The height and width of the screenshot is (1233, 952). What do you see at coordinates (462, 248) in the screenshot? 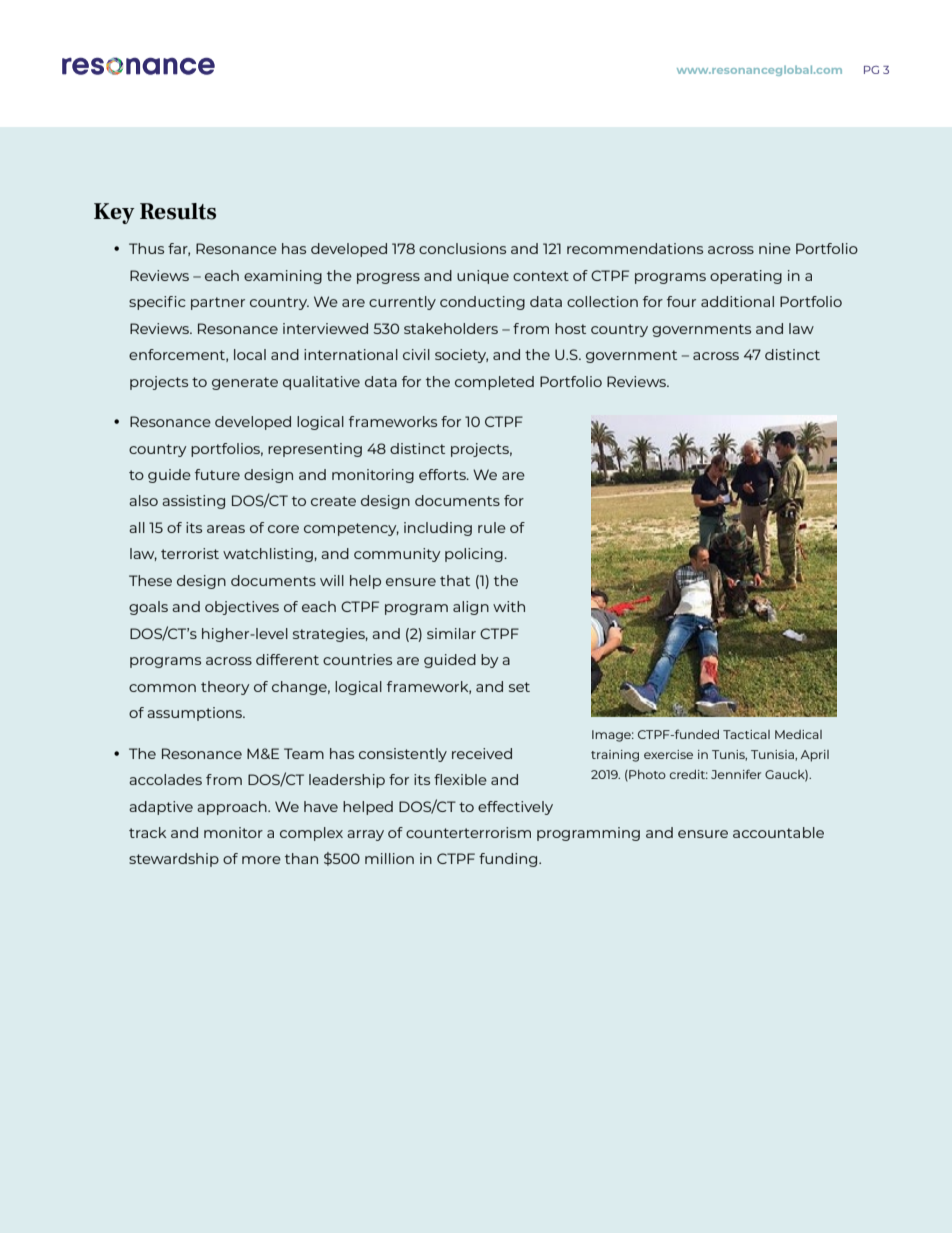
I see `conclusions` at bounding box center [462, 248].
